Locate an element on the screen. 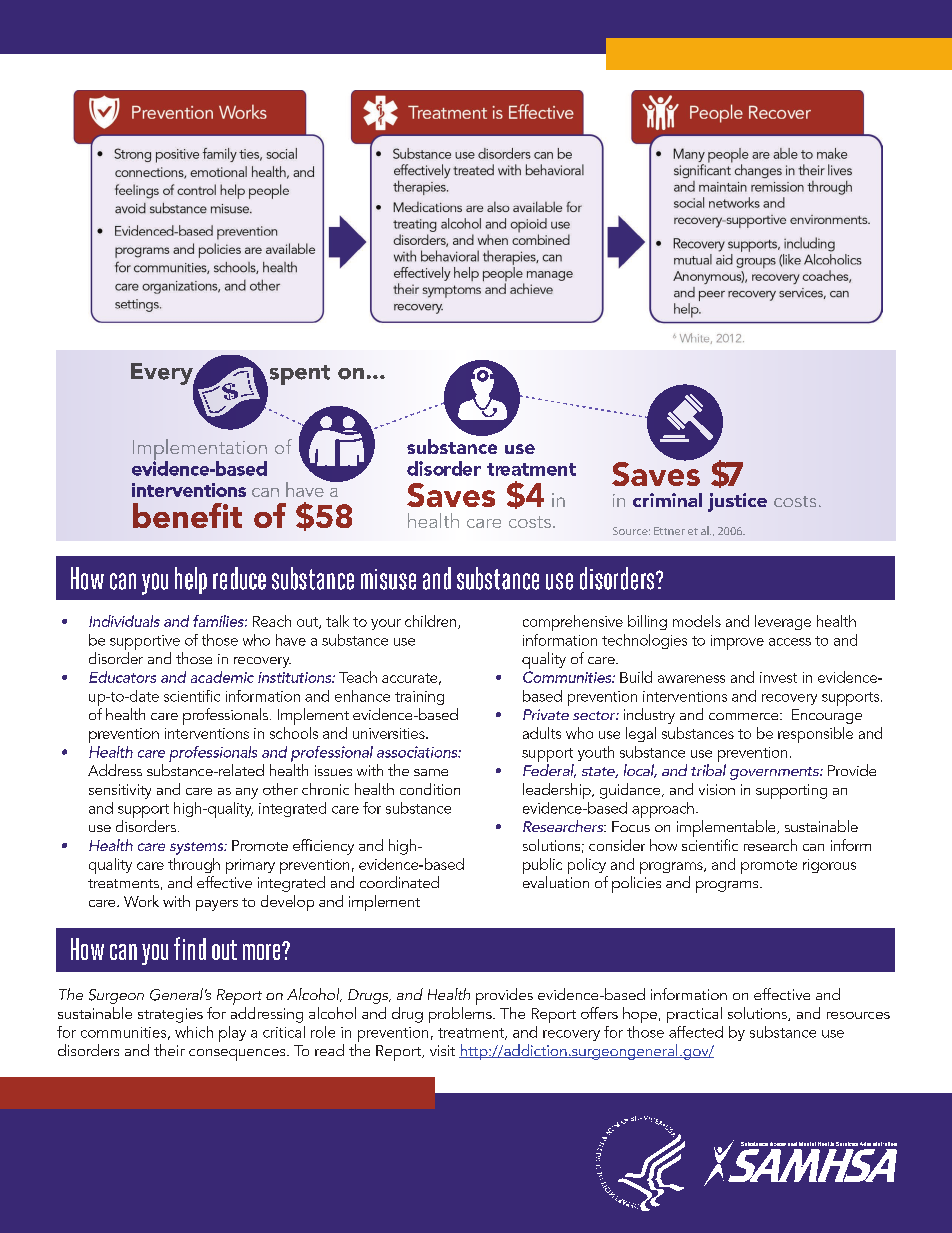  any is located at coordinates (247, 793).
